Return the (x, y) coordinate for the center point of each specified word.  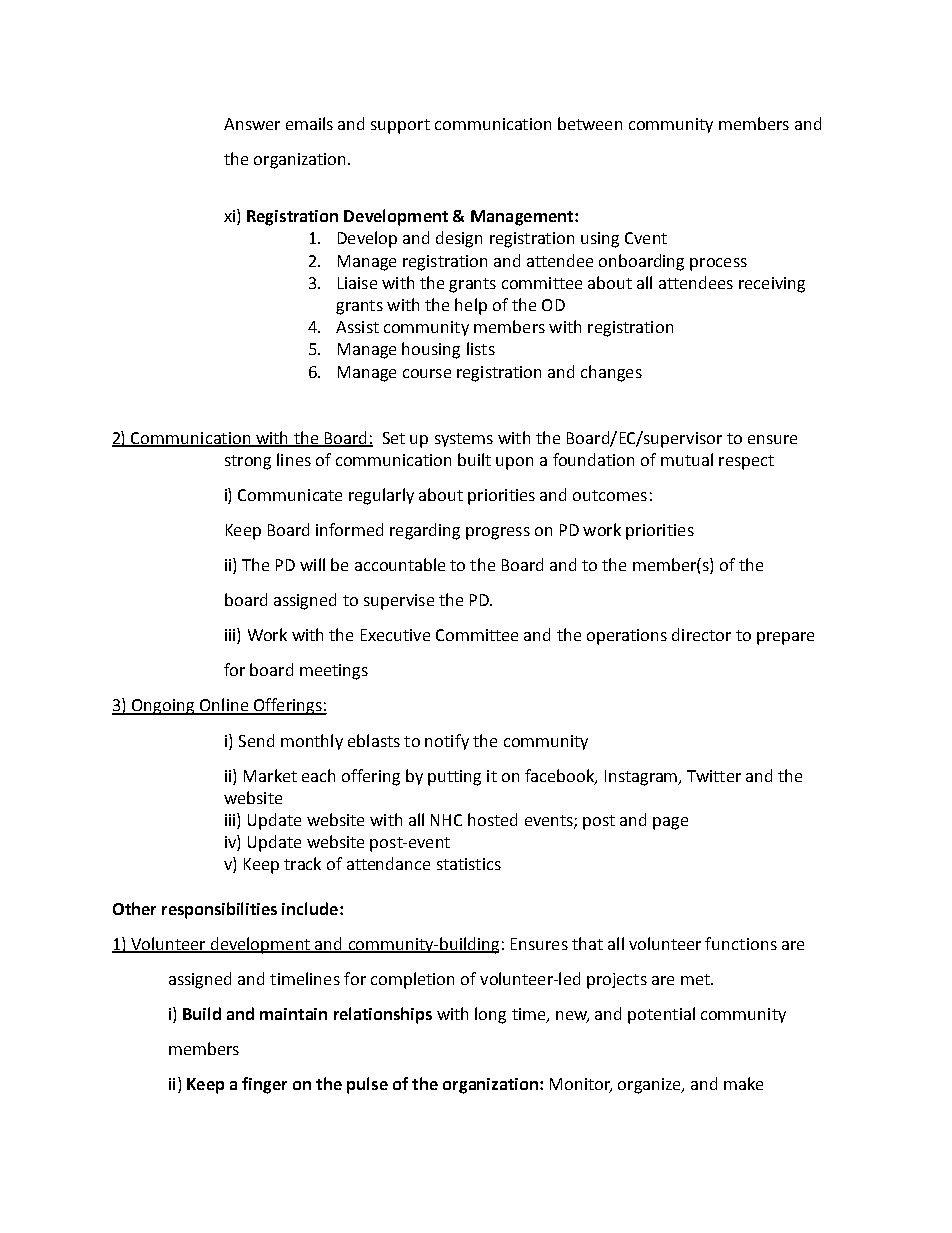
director (701, 634)
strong (248, 462)
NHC (446, 820)
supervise (399, 602)
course (427, 373)
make (743, 1083)
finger (264, 1085)
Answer (252, 124)
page (670, 823)
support (400, 126)
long (490, 1015)
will (312, 564)
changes (611, 373)
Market (270, 775)
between (590, 123)
